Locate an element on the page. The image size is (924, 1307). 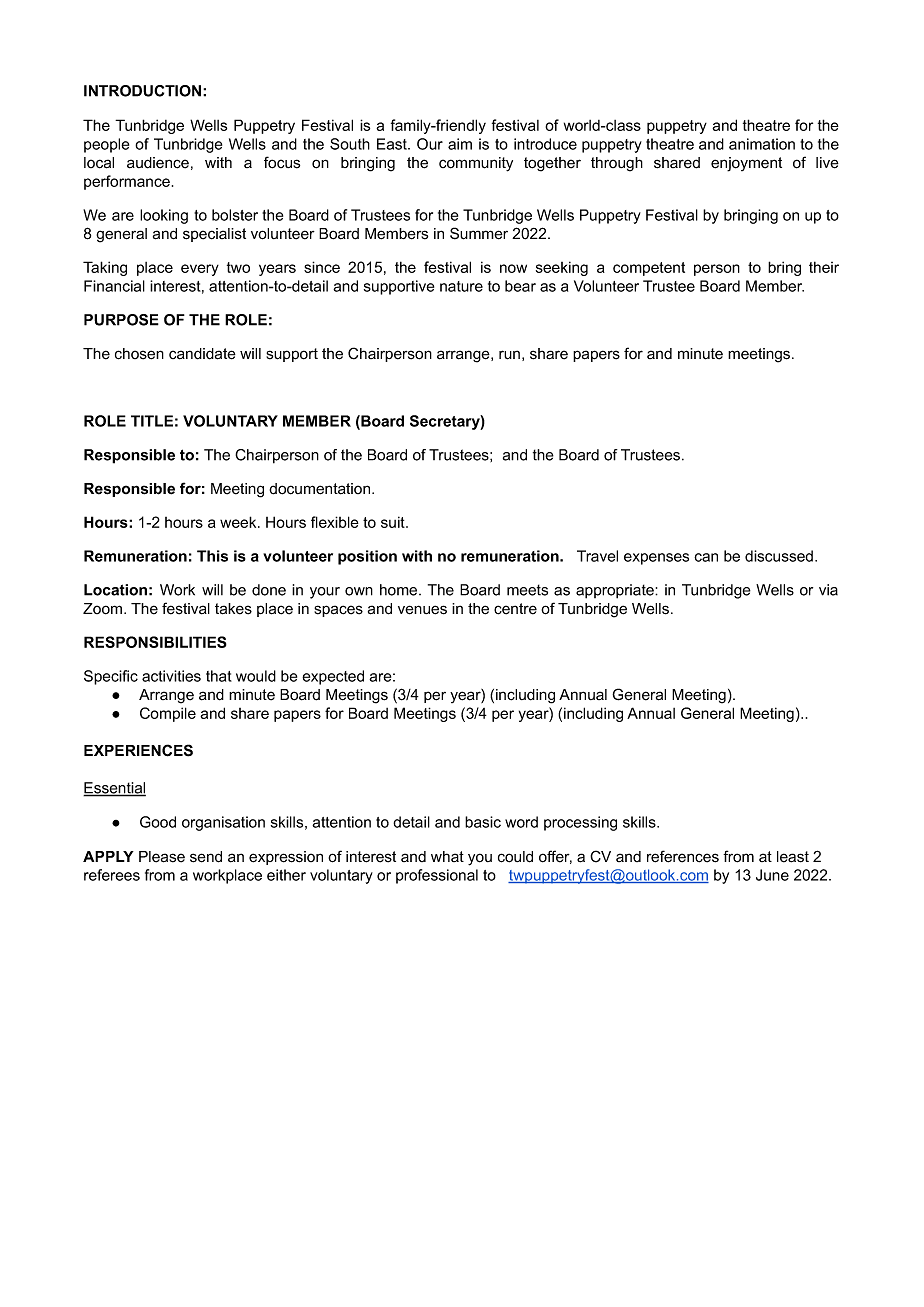
suit is located at coordinates (394, 522).
